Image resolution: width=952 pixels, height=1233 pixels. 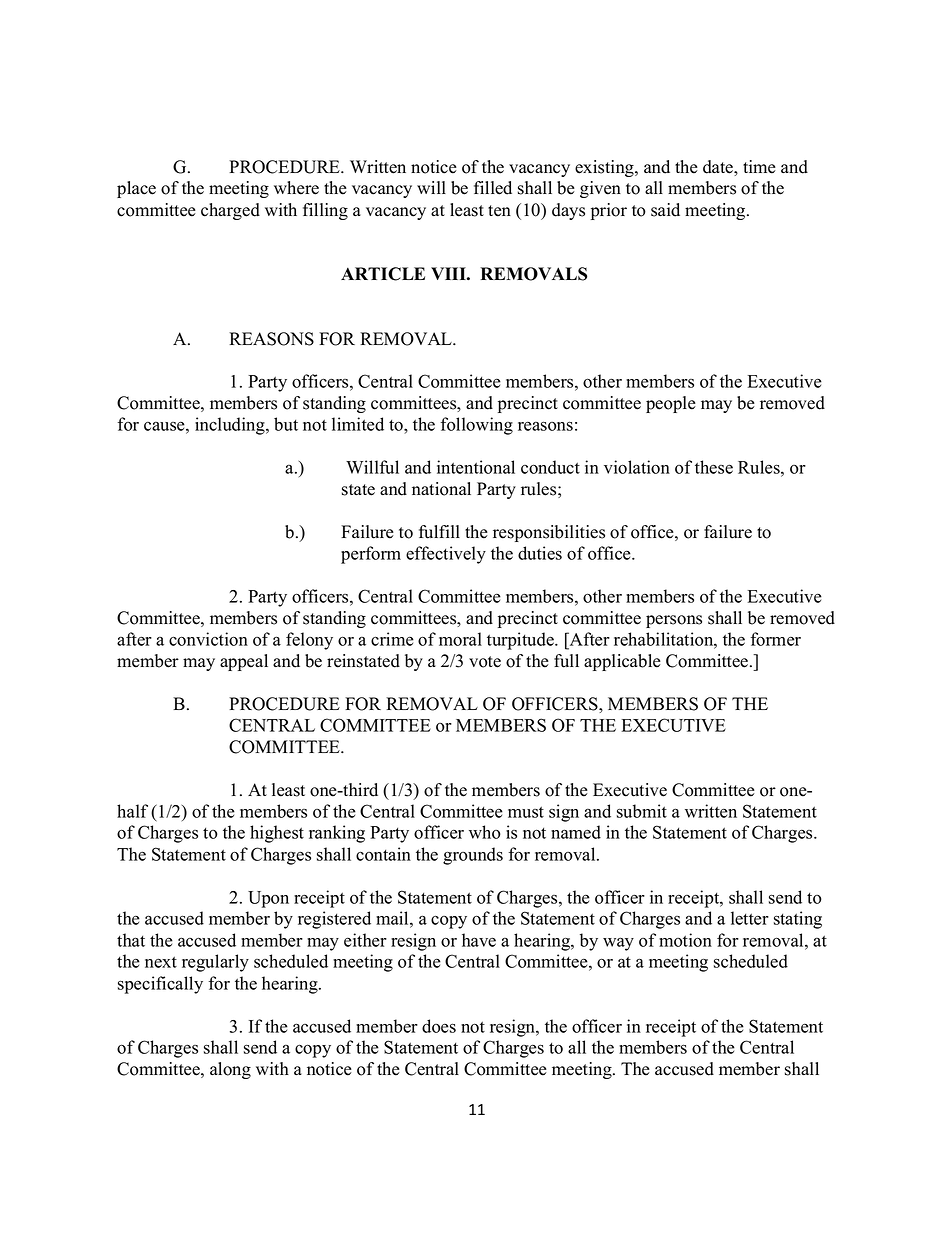 What do you see at coordinates (642, 811) in the screenshot?
I see `submit` at bounding box center [642, 811].
